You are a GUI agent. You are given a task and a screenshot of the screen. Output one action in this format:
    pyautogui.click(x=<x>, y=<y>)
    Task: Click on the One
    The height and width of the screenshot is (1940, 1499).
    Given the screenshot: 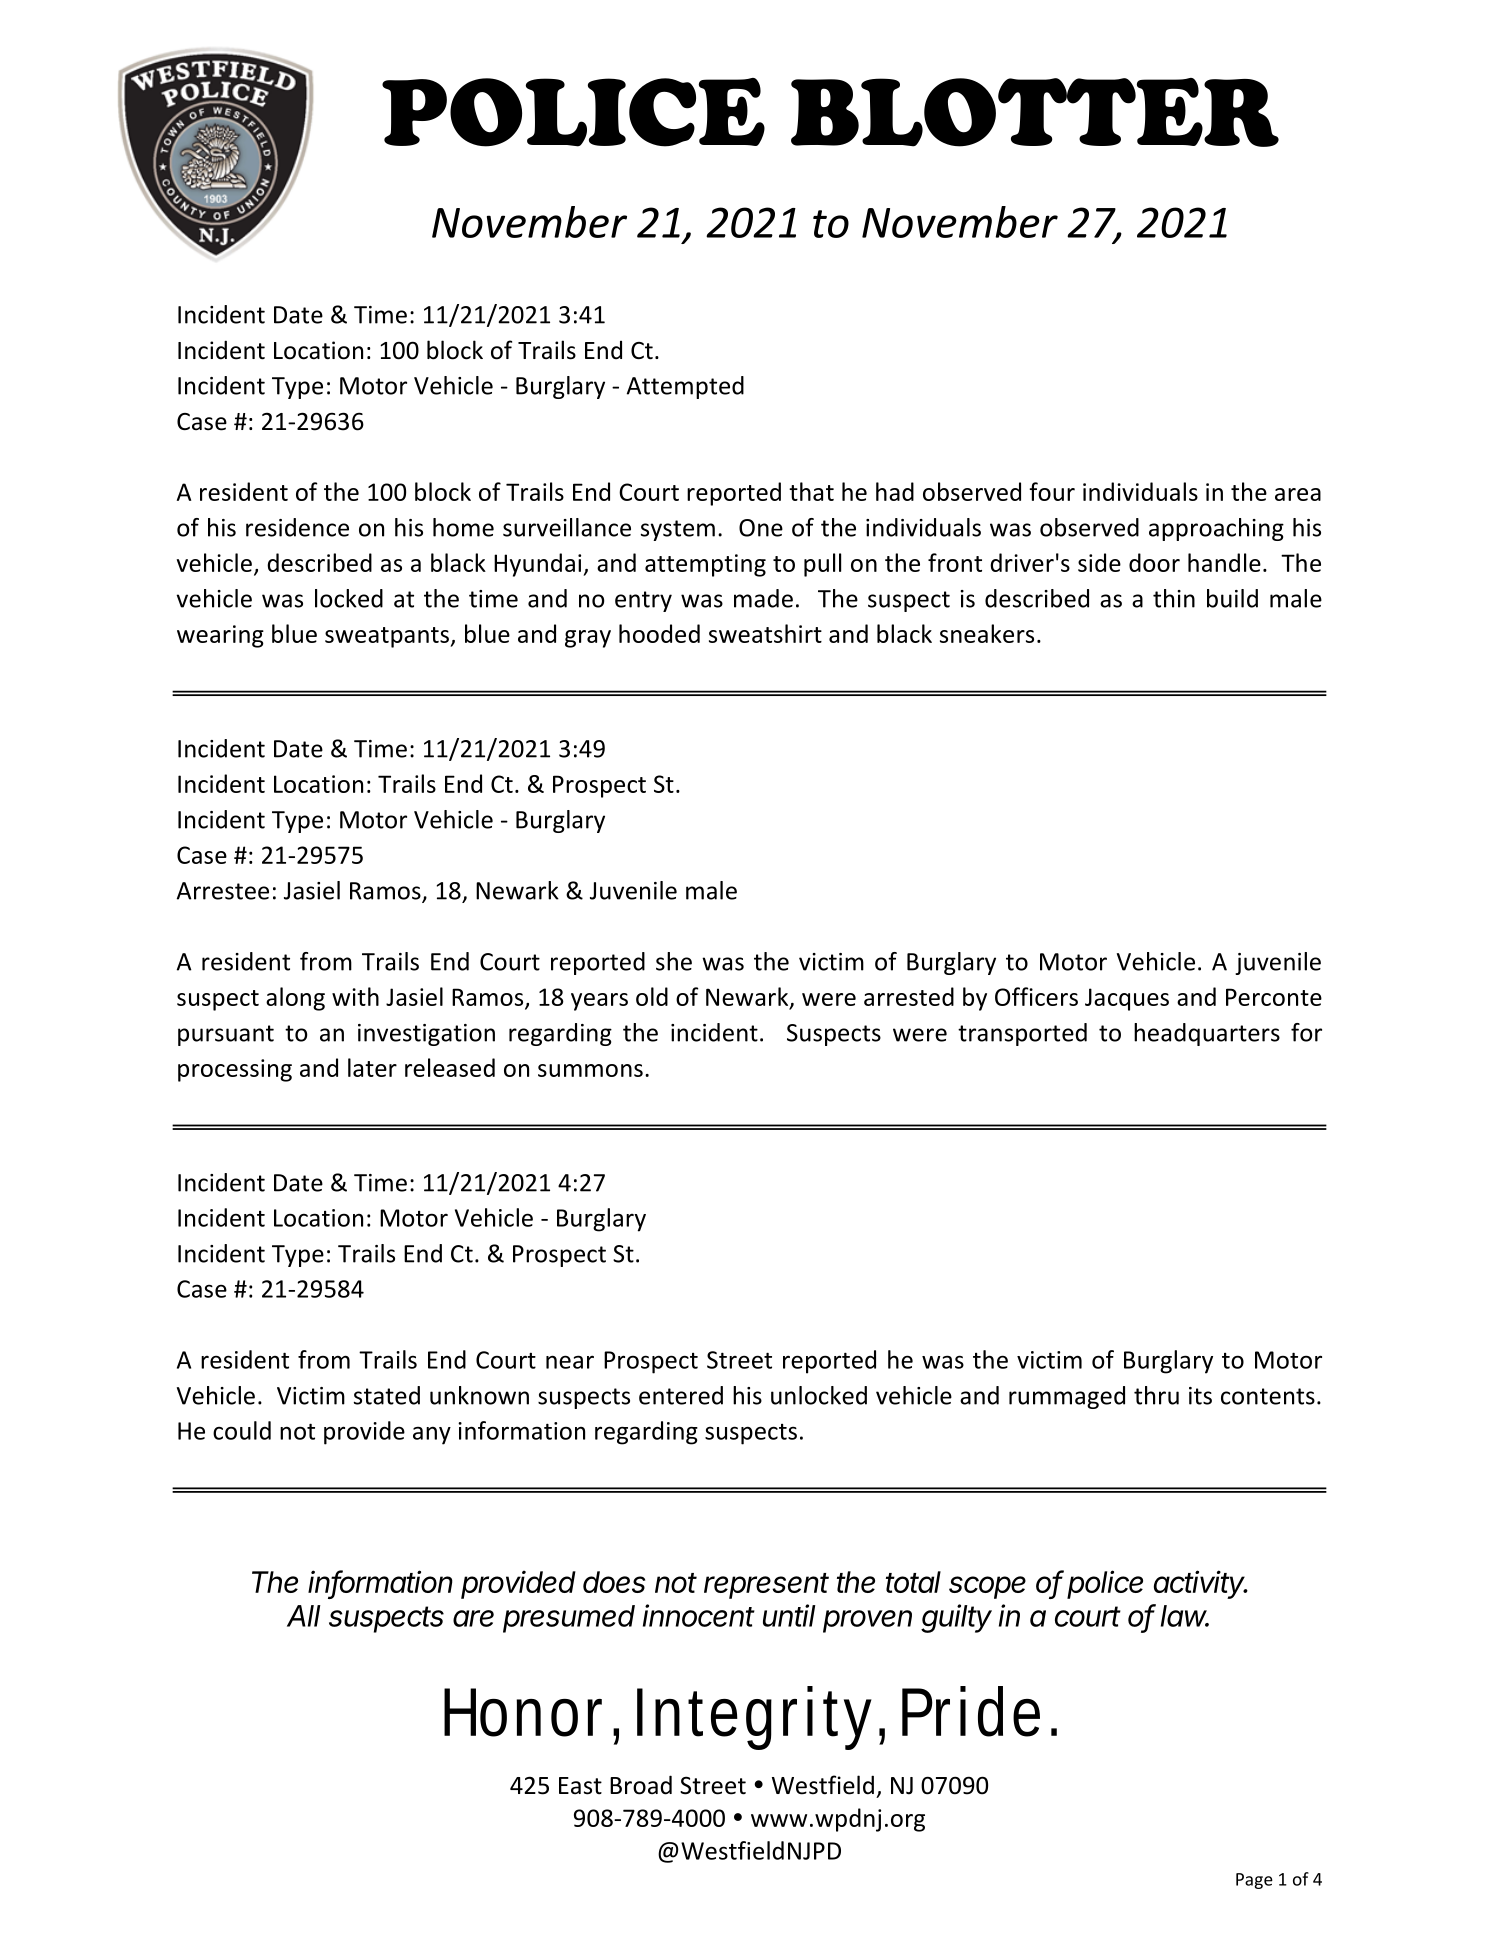 What is the action you would take?
    pyautogui.click(x=761, y=528)
